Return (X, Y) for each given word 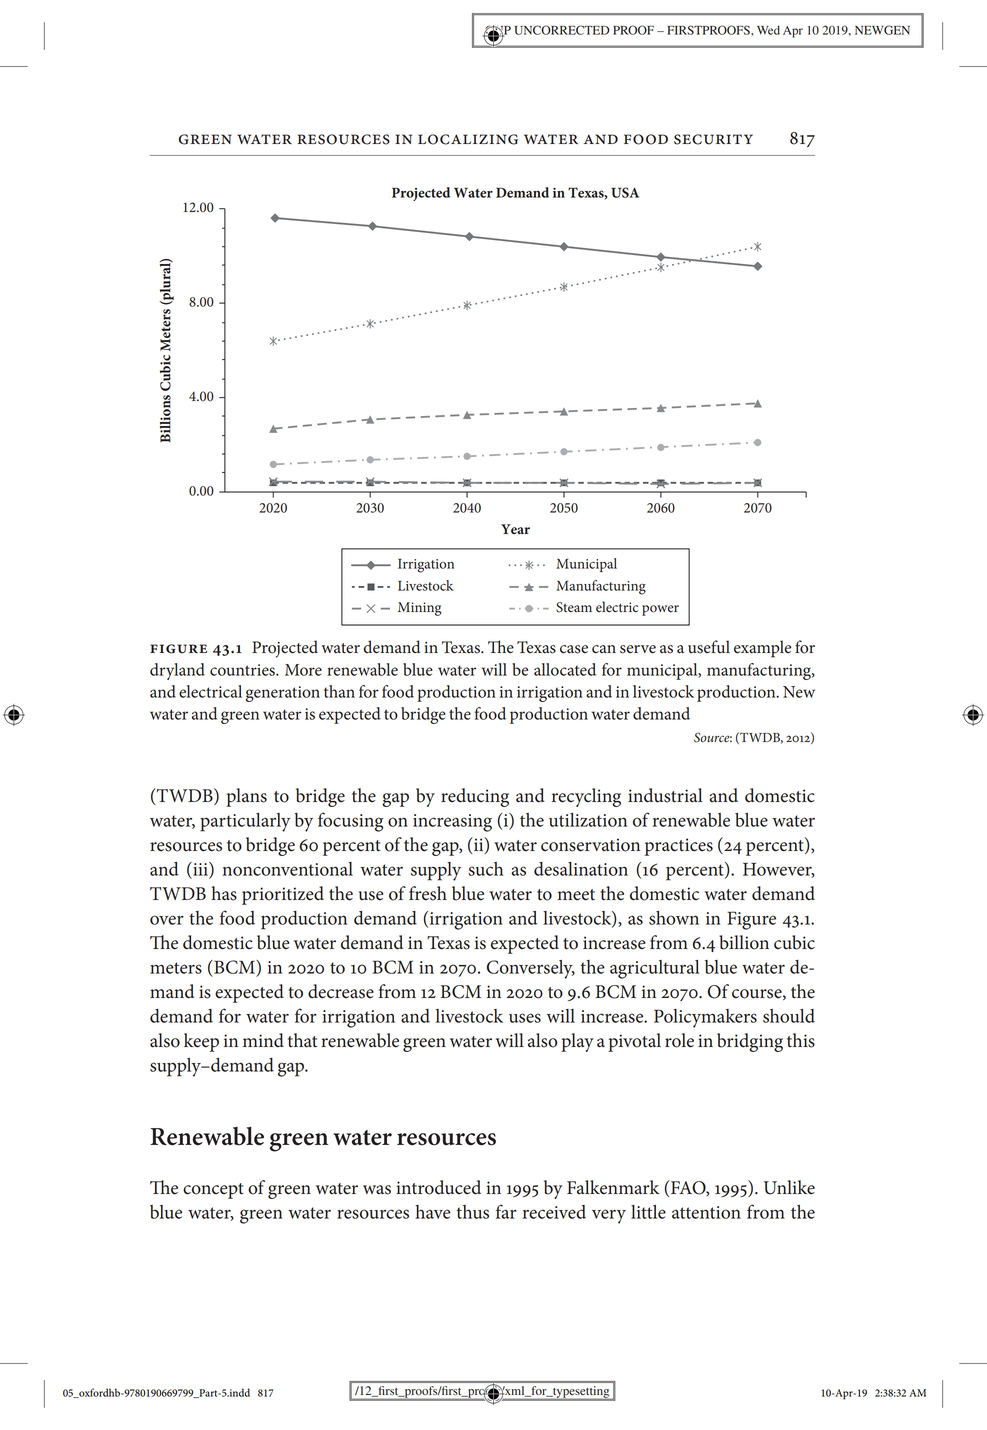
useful (709, 647)
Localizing (468, 139)
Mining (419, 609)
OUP (497, 31)
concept (213, 1191)
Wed (768, 30)
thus (472, 1212)
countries (243, 670)
